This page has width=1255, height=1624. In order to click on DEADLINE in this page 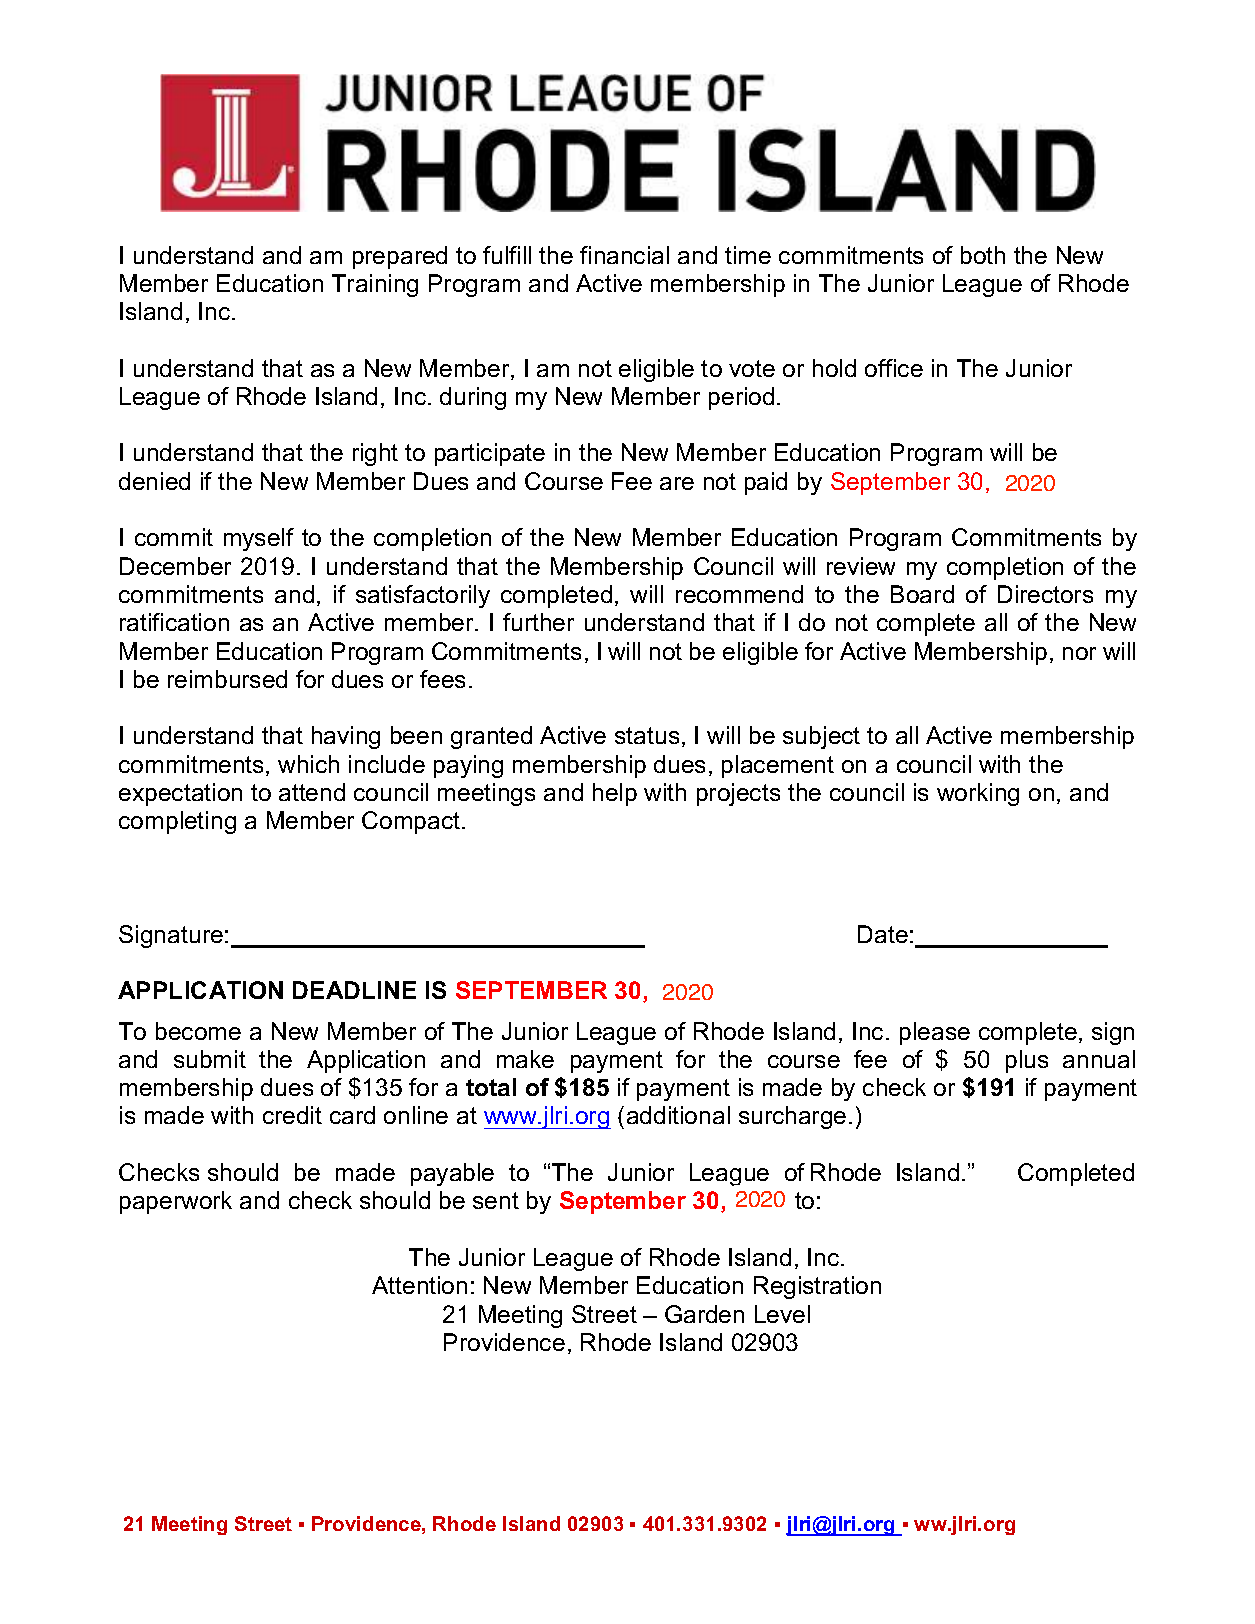, I will do `click(354, 990)`.
